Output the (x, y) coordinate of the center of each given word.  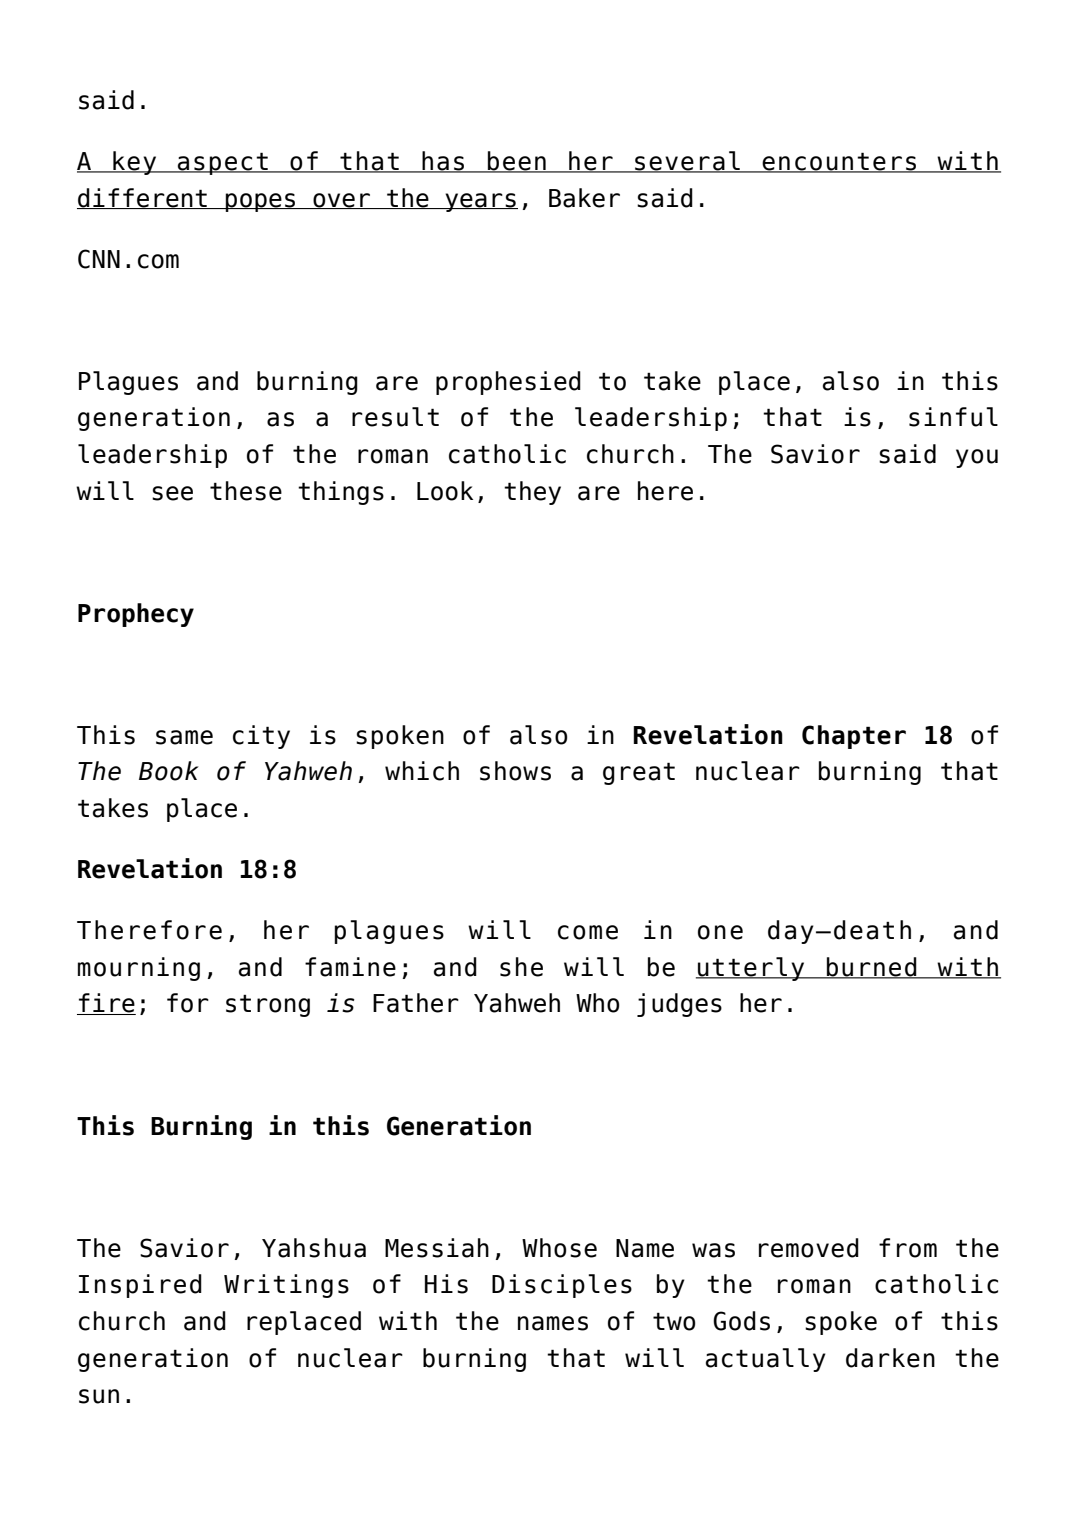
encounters (840, 162)
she (521, 967)
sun (99, 1396)
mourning (139, 969)
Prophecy (136, 615)
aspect (222, 163)
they (532, 493)
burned (872, 968)
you (977, 458)
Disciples (562, 1286)
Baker (584, 198)
